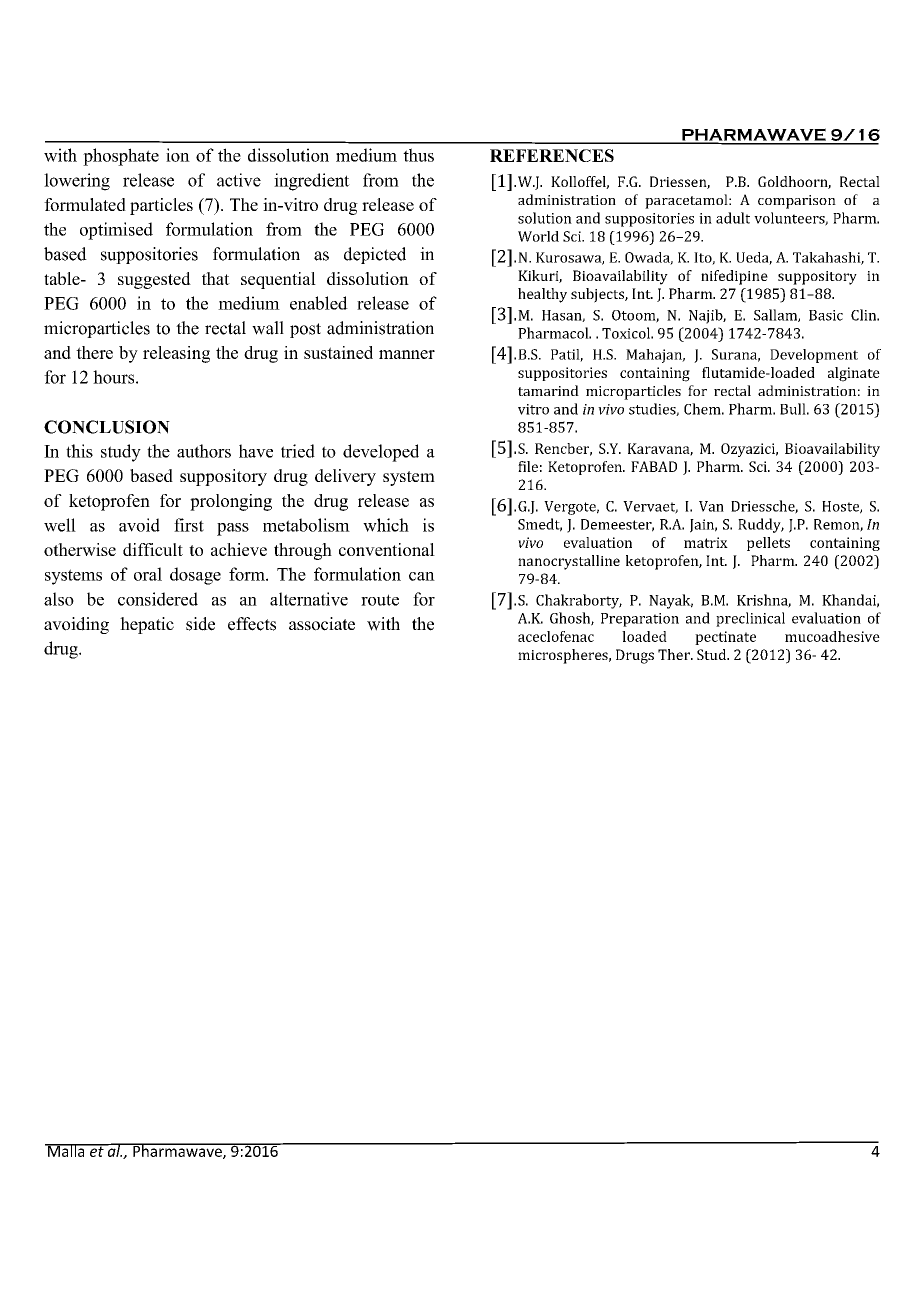 This document has width=924, height=1308. What do you see at coordinates (528, 466) in the document?
I see `file` at bounding box center [528, 466].
